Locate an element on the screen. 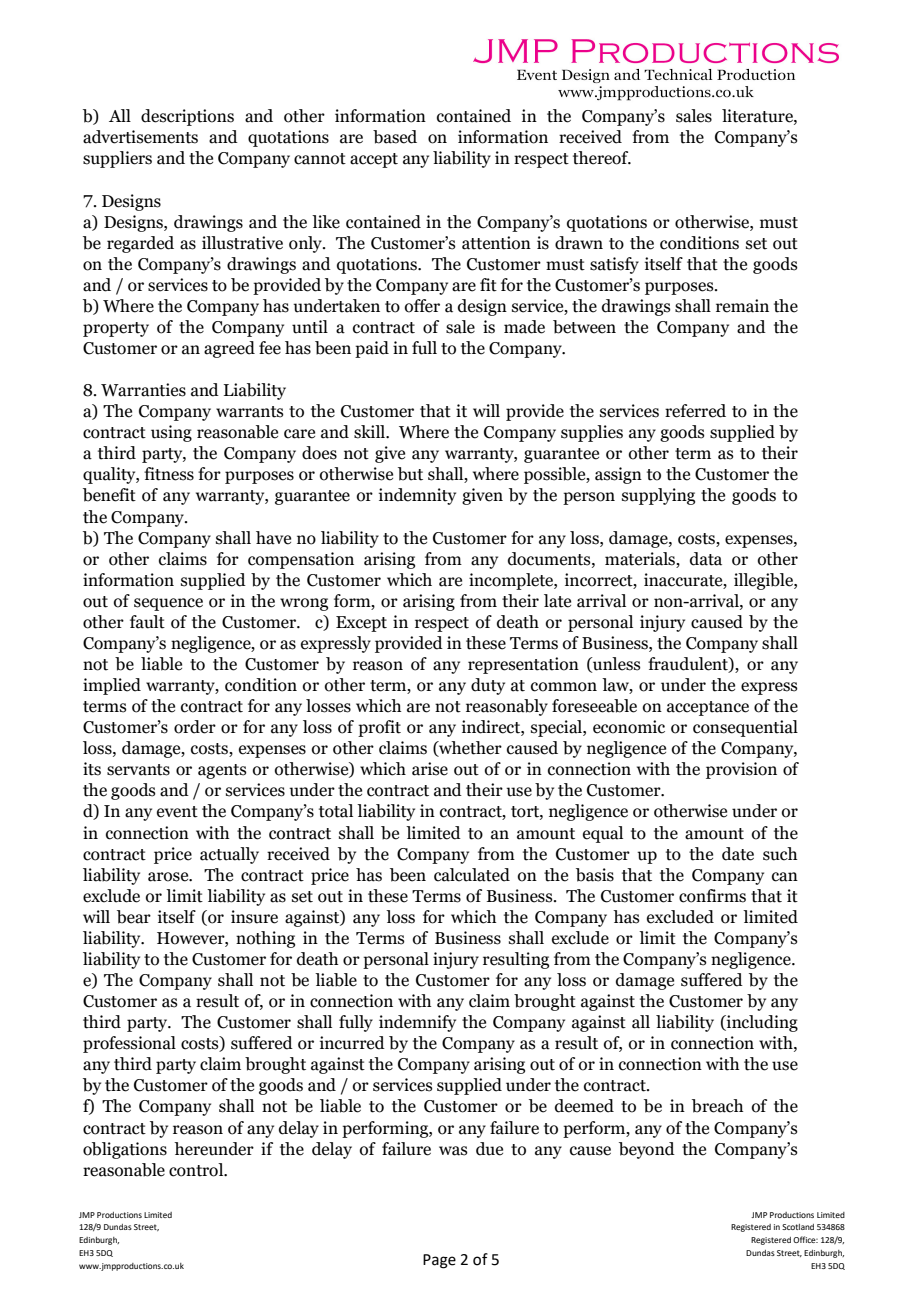  fitness is located at coordinates (169, 474).
